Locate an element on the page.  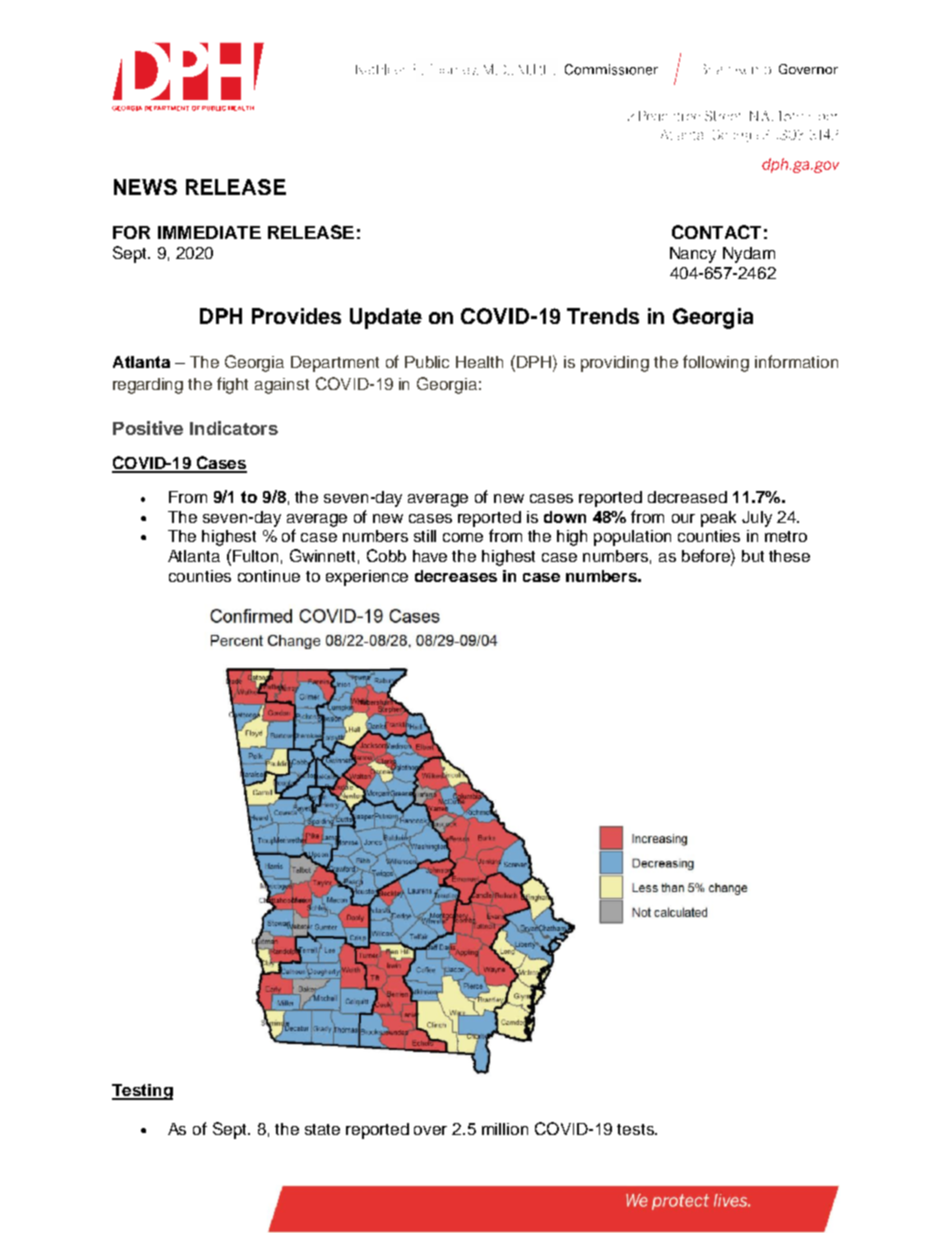
IMMEDIATE is located at coordinates (209, 232).
